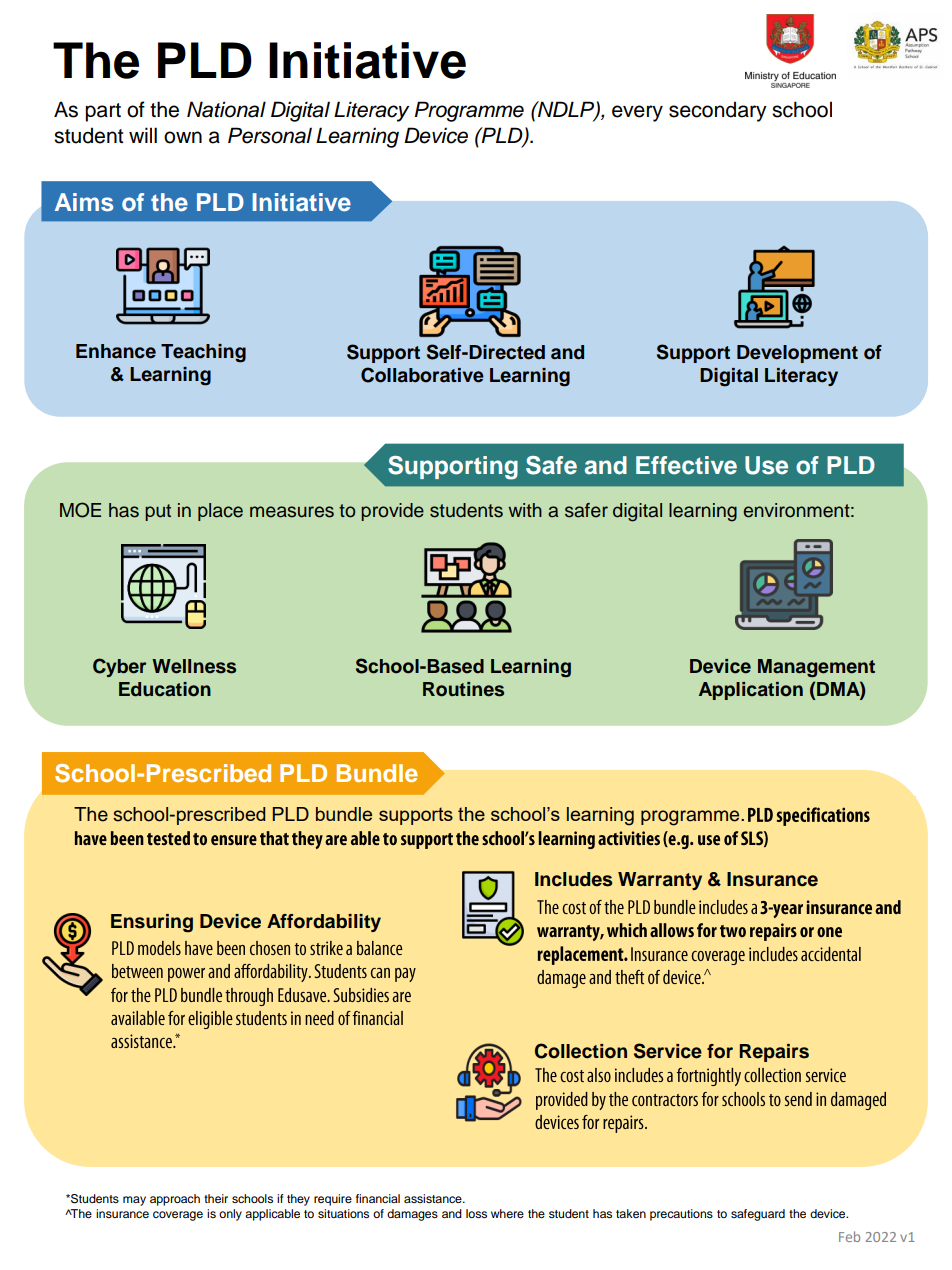  Describe the element at coordinates (766, 465) in the page. I see `Use` at that location.
